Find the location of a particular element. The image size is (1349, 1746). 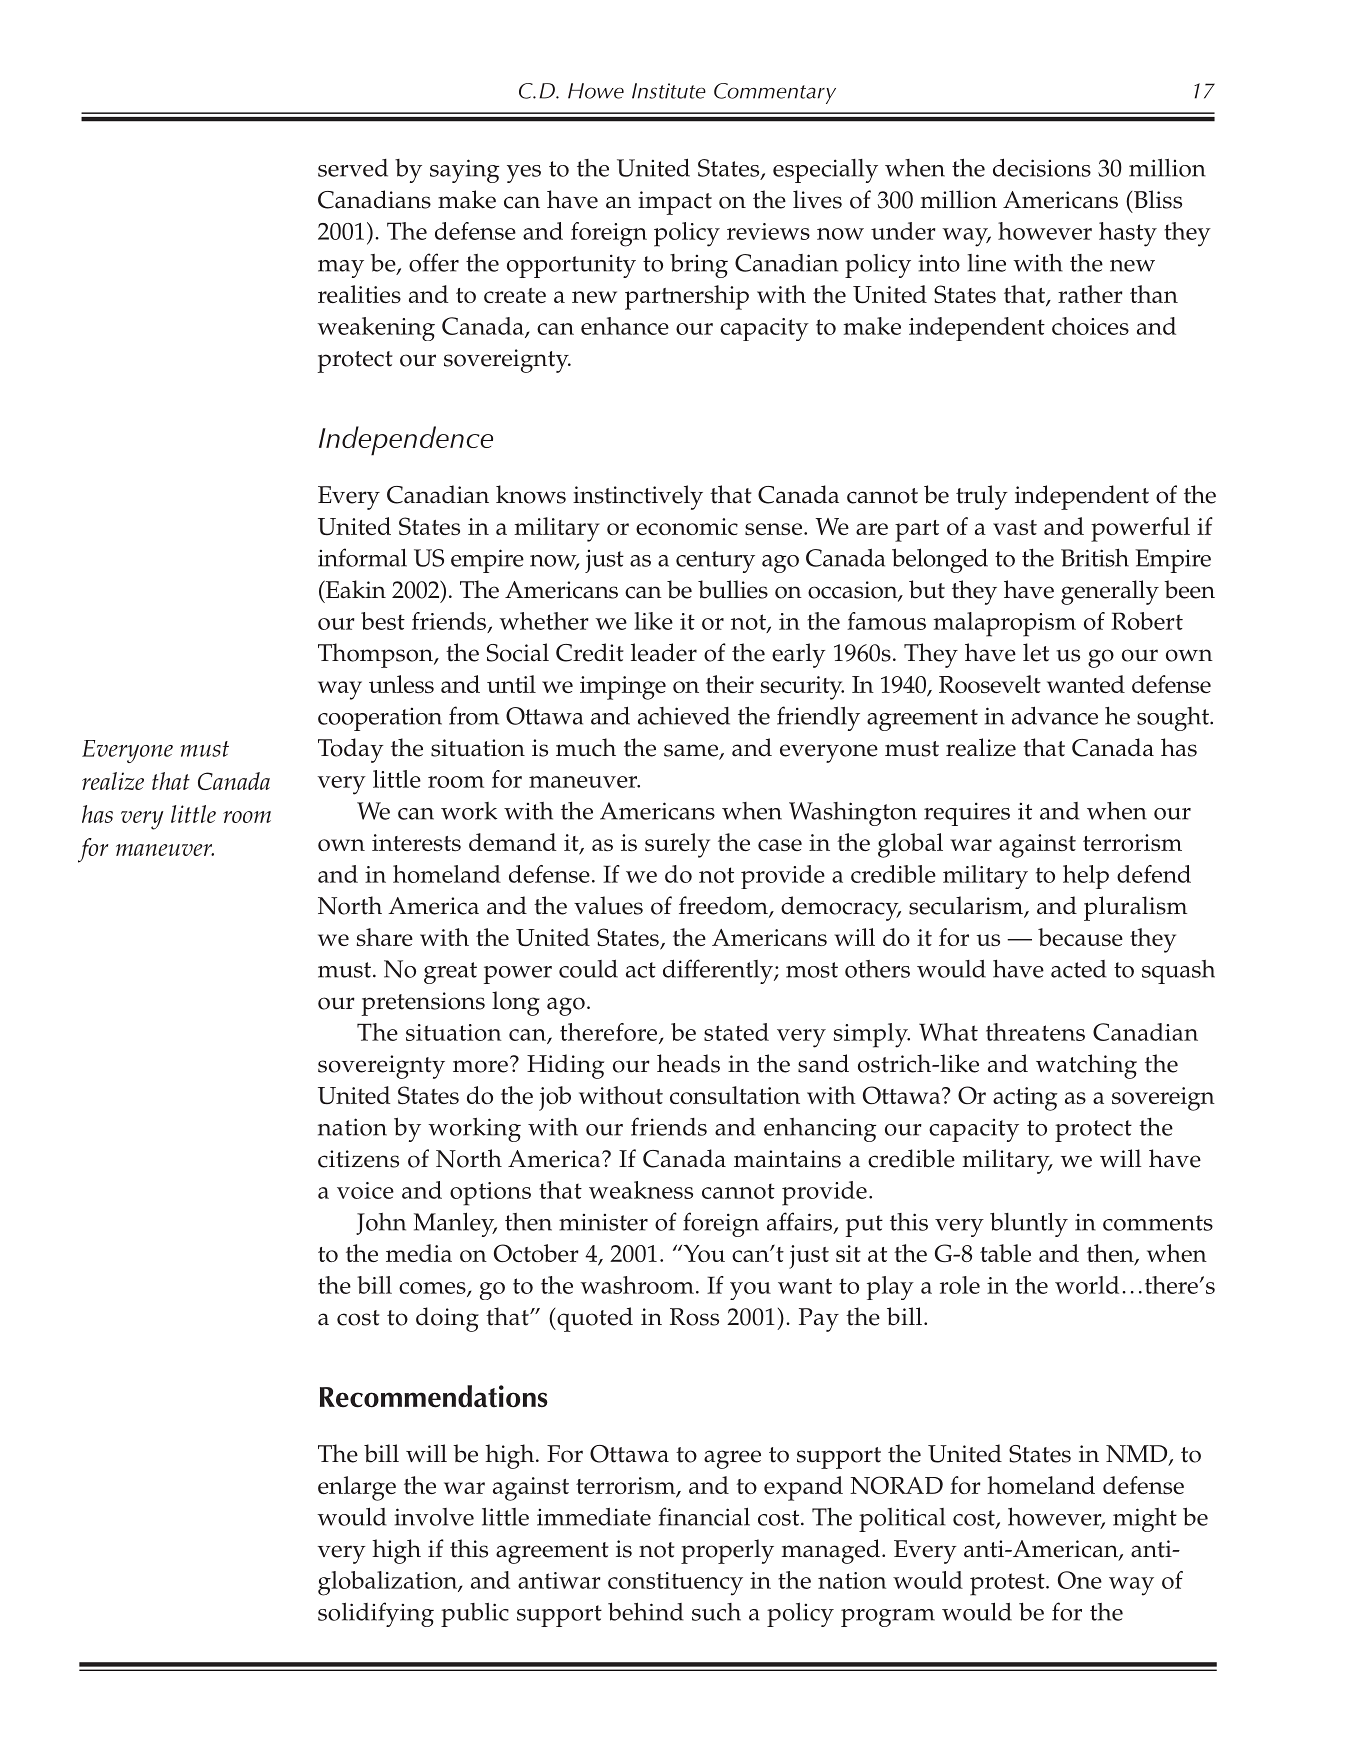

saying is located at coordinates (464, 171).
